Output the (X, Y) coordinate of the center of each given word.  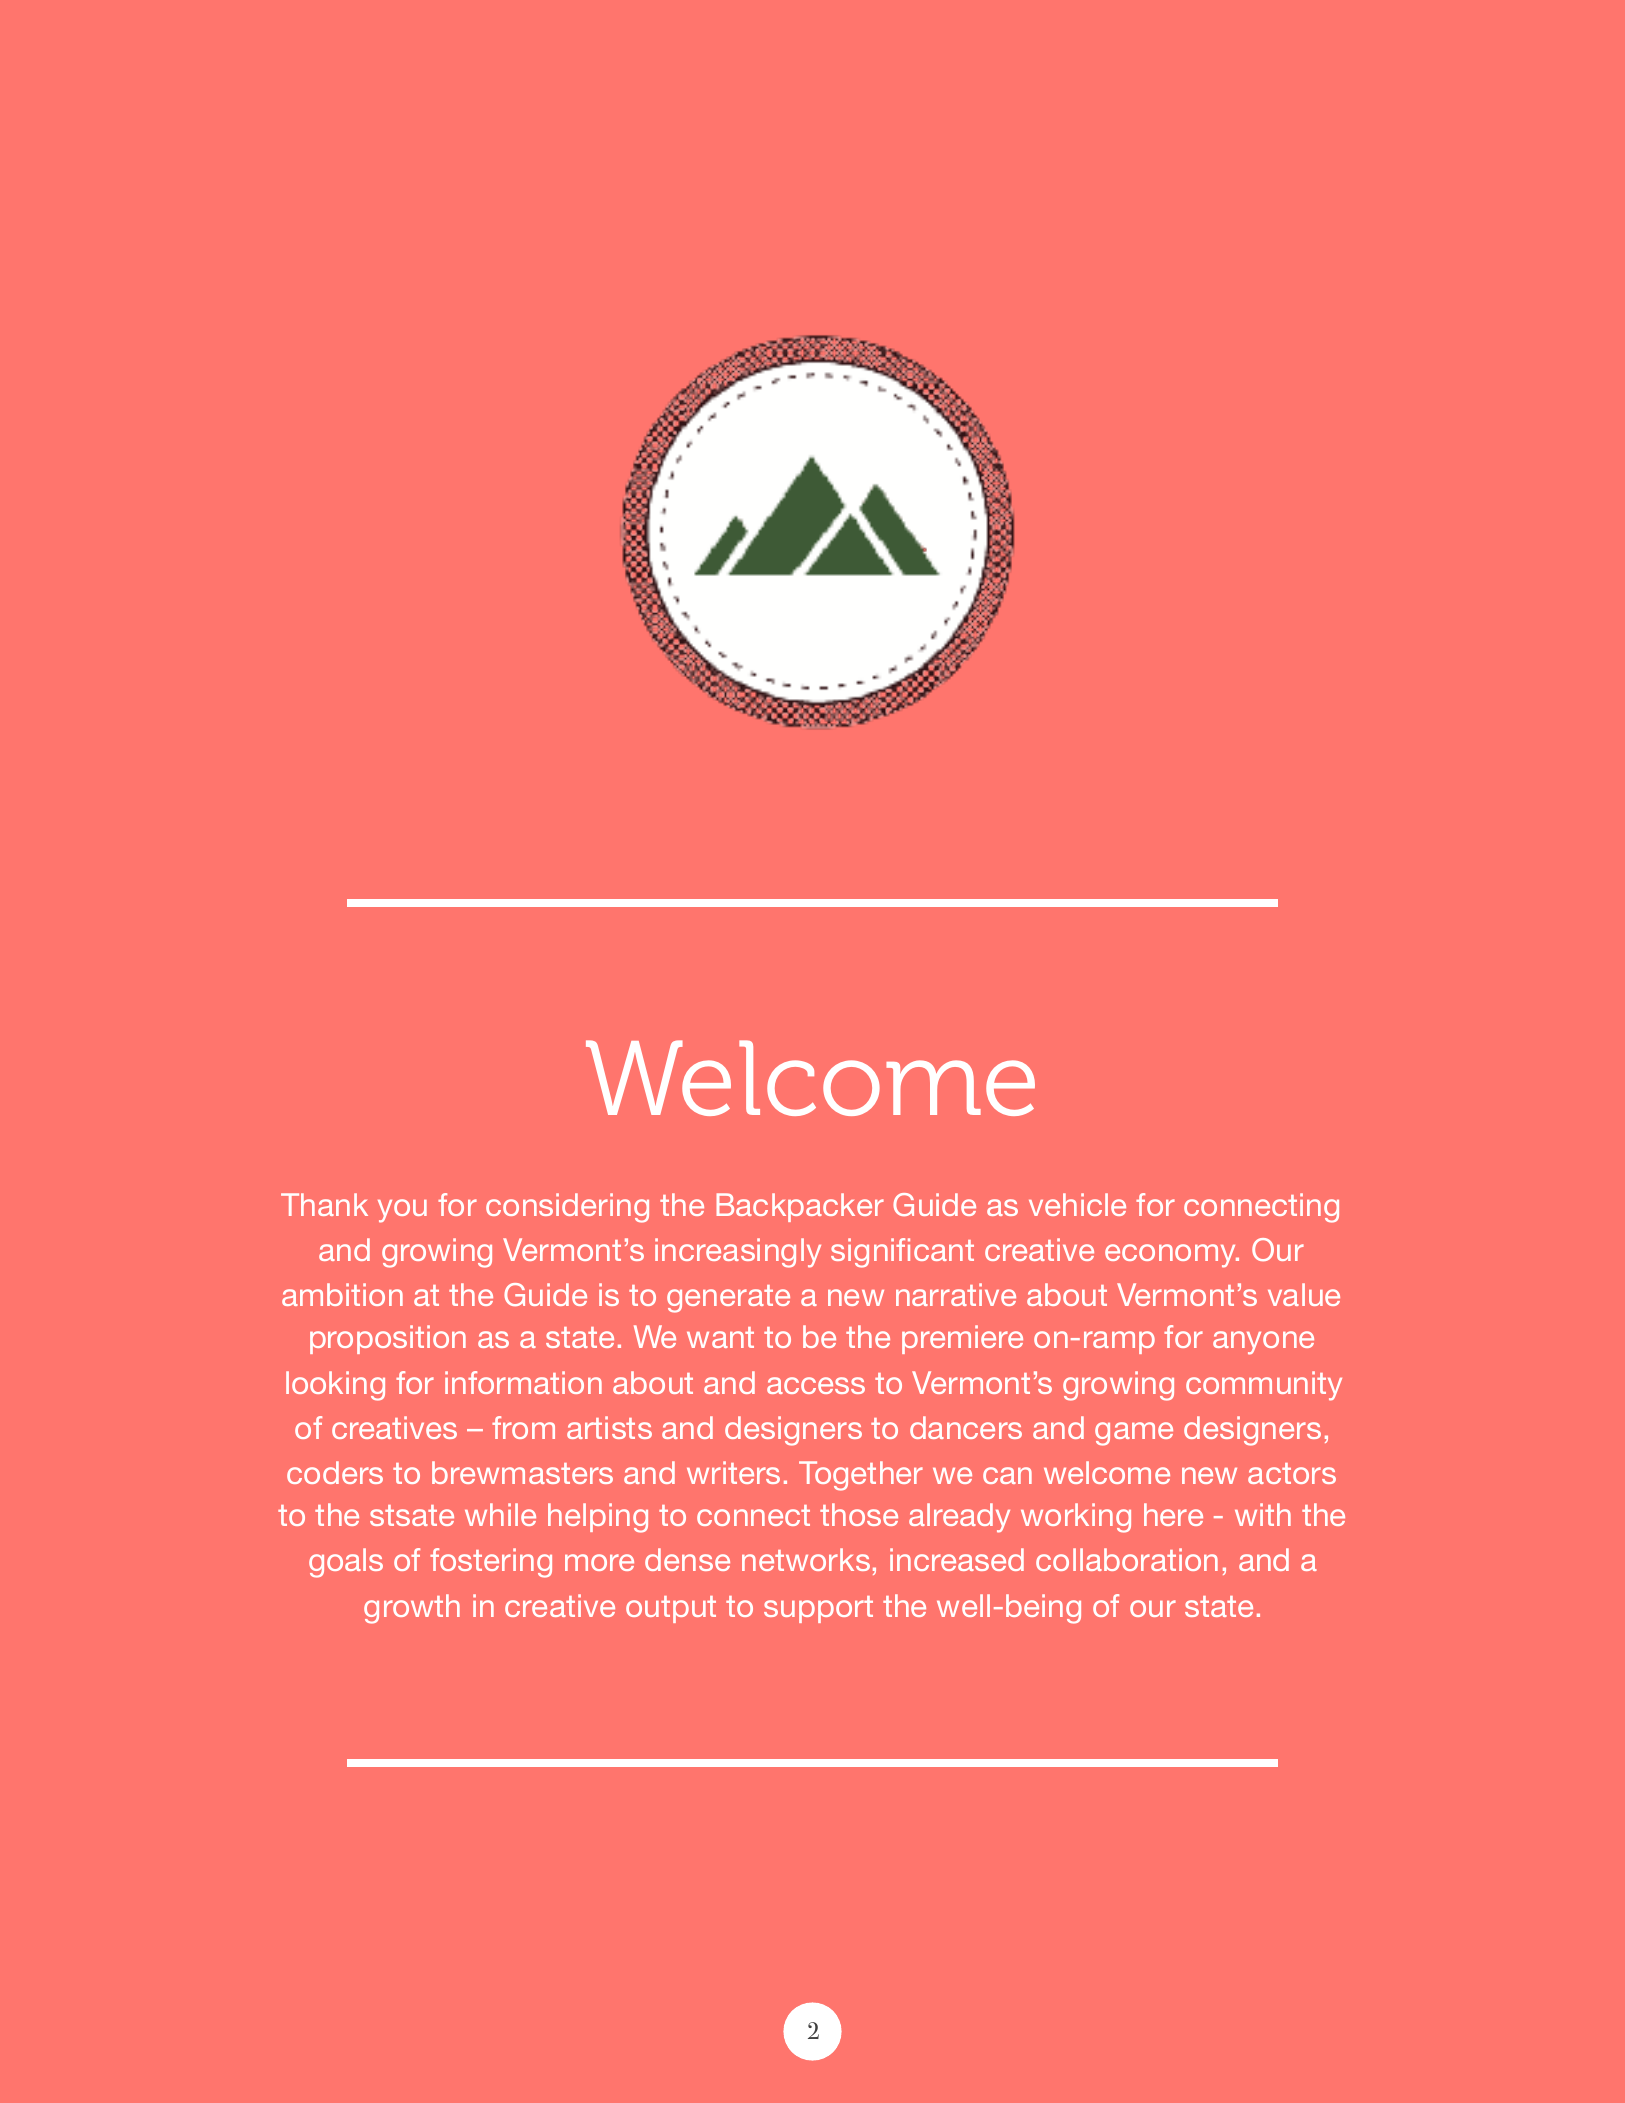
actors (1292, 1473)
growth (412, 1609)
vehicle (1077, 1204)
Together (861, 1476)
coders (335, 1472)
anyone (1263, 1343)
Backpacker (800, 1207)
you (402, 1211)
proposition (388, 1339)
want (720, 1337)
